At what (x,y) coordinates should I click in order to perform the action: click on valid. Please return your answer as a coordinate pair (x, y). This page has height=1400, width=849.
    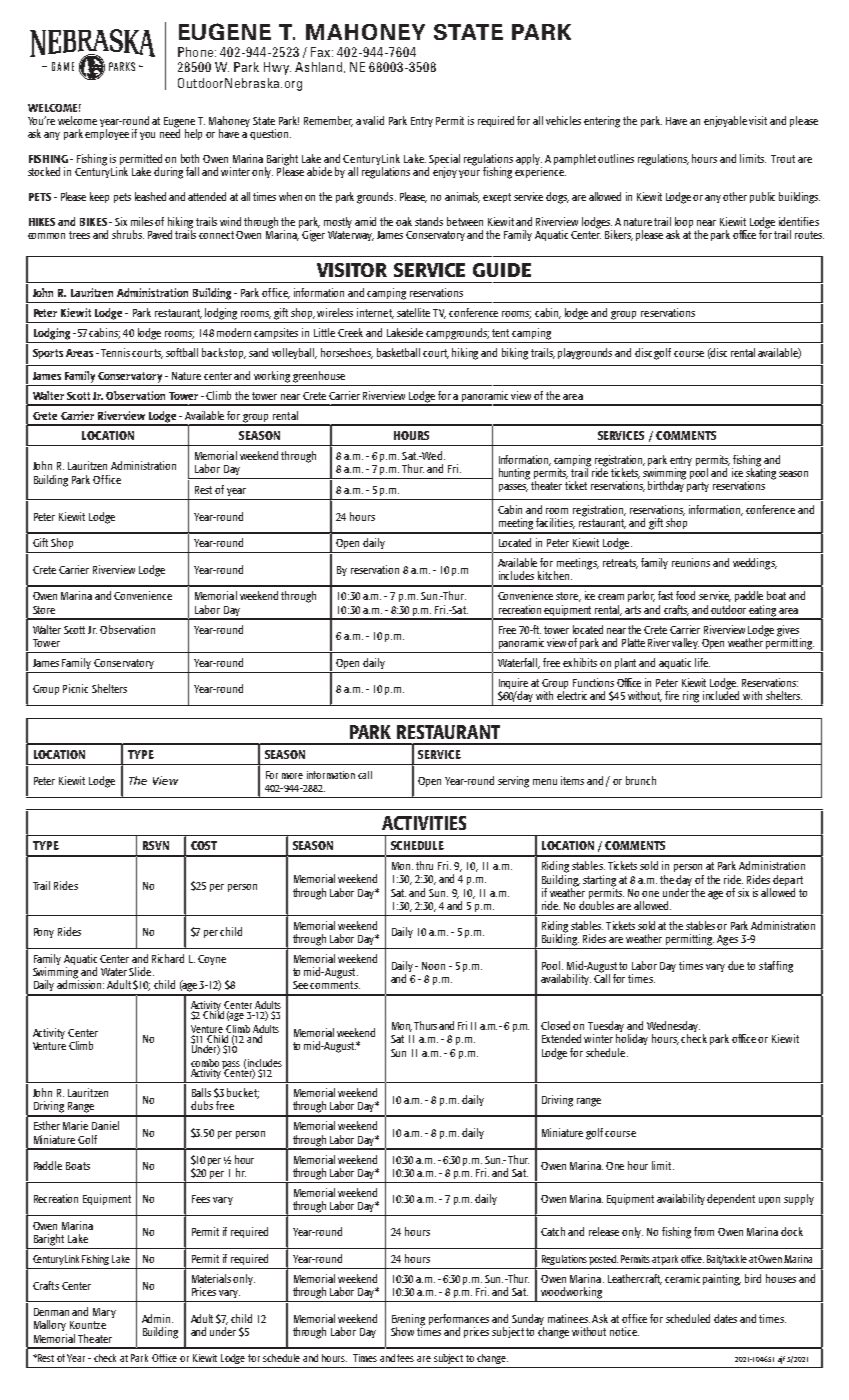
    Looking at the image, I should click on (373, 120).
